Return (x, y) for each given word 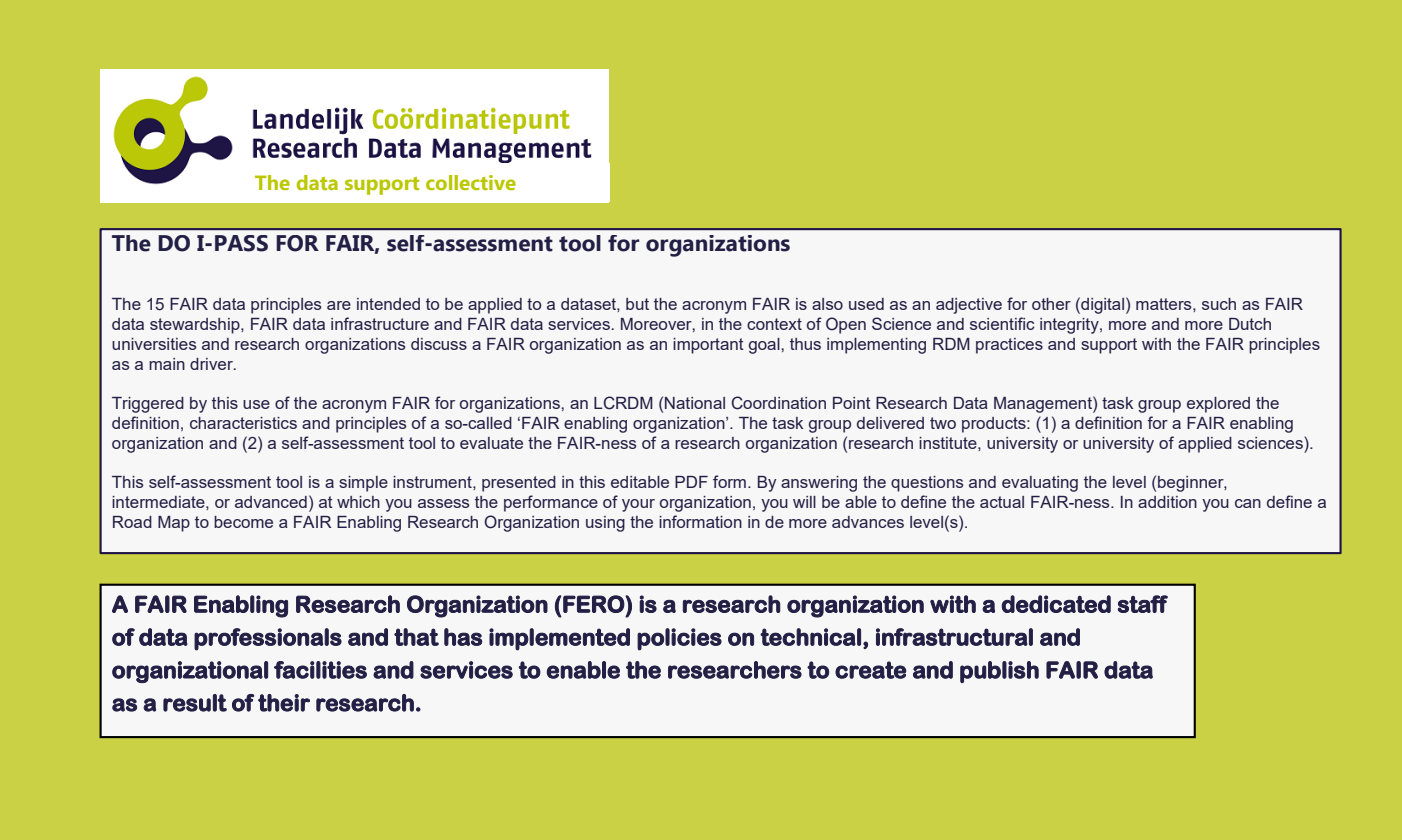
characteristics (243, 423)
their (284, 703)
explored (1218, 405)
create (871, 670)
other (1051, 304)
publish (999, 672)
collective (471, 182)
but (637, 304)
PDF (691, 482)
